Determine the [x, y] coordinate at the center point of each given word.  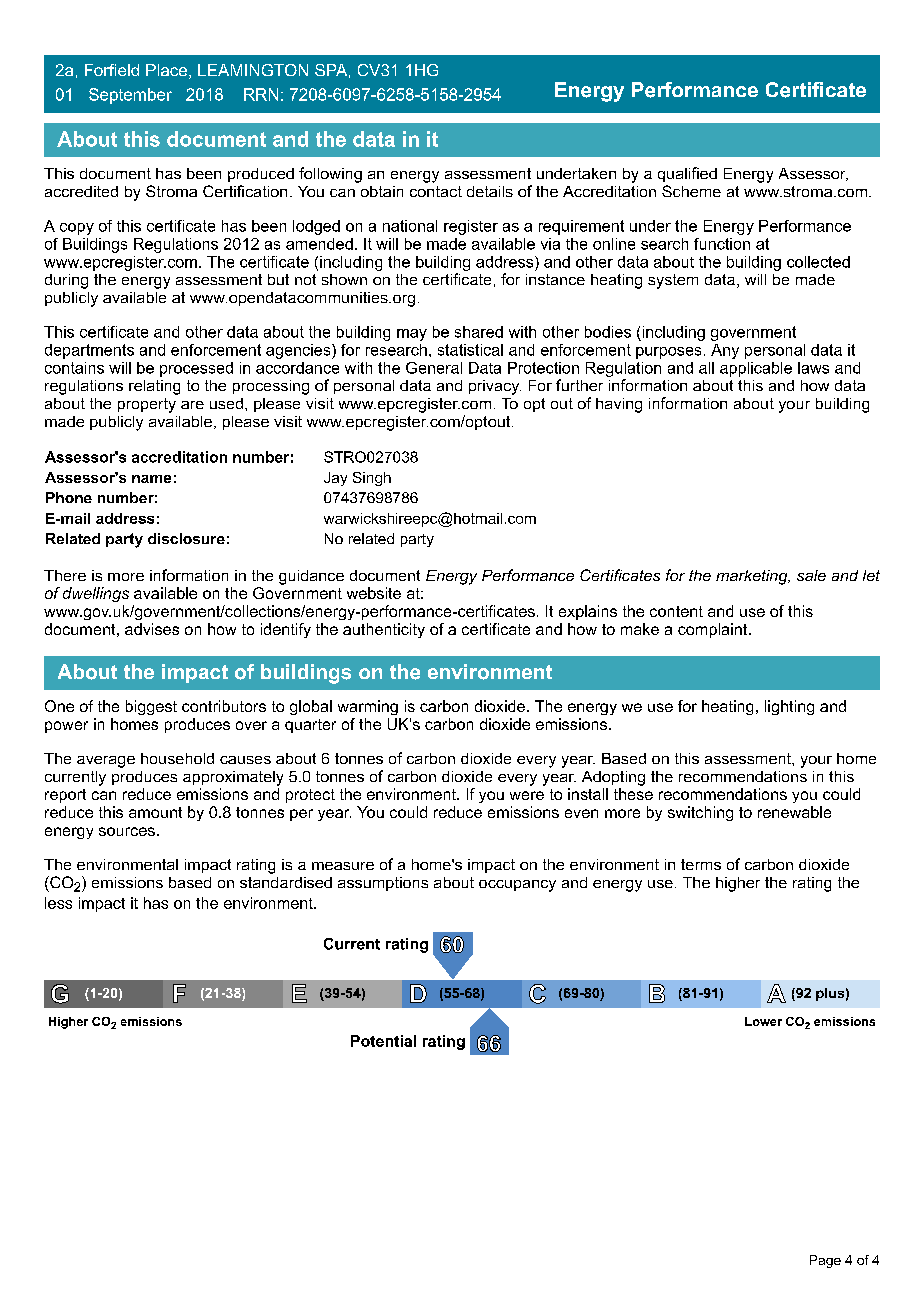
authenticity [384, 630]
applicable [756, 369]
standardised [286, 882]
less [58, 903]
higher [738, 884]
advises [152, 629]
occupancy [517, 886]
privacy [495, 387]
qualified [687, 174]
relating [154, 387]
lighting [789, 707]
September [130, 96]
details [490, 191]
